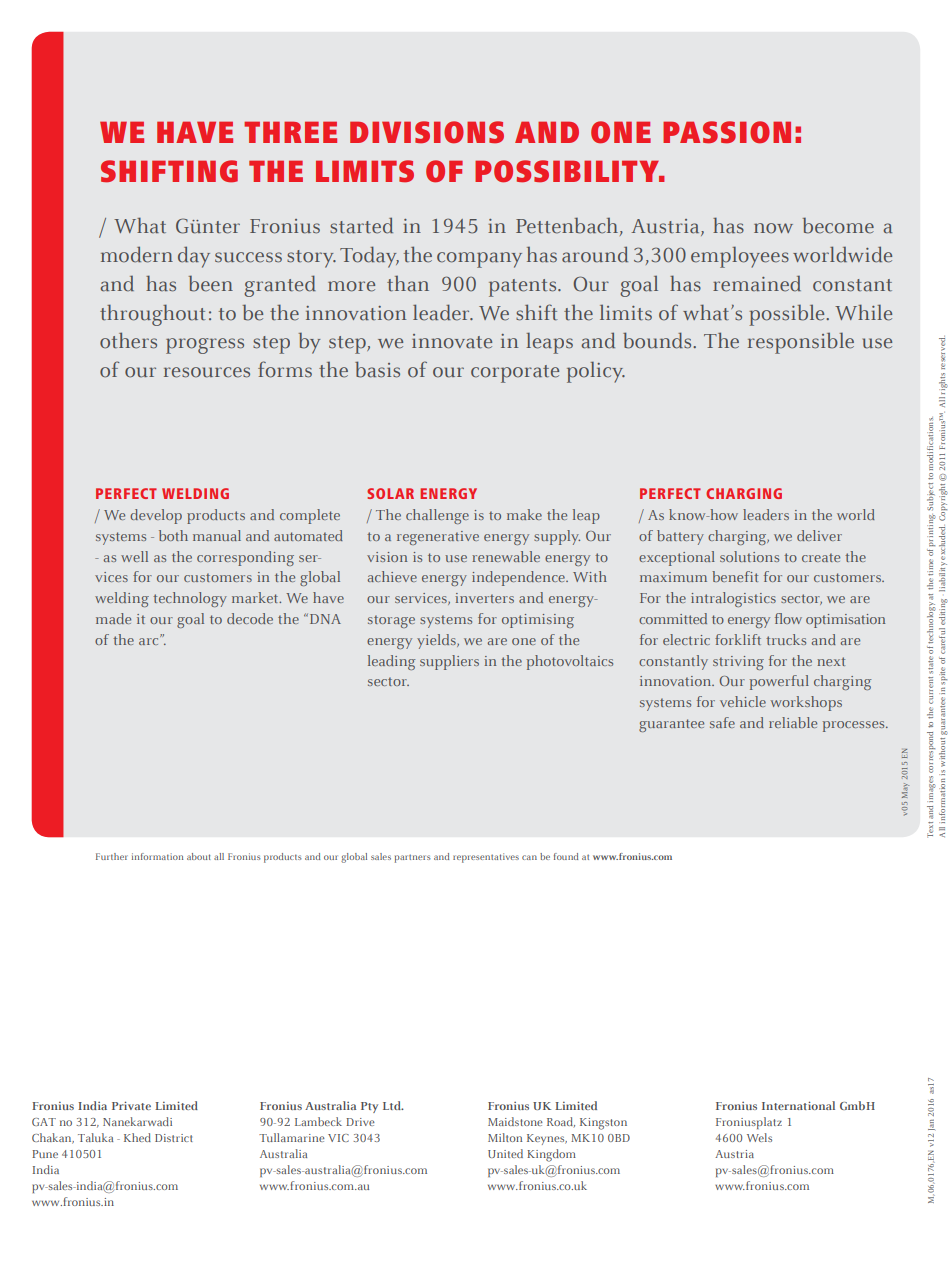 This document has height=1270, width=952. What do you see at coordinates (801, 343) in the document?
I see `responsible` at bounding box center [801, 343].
